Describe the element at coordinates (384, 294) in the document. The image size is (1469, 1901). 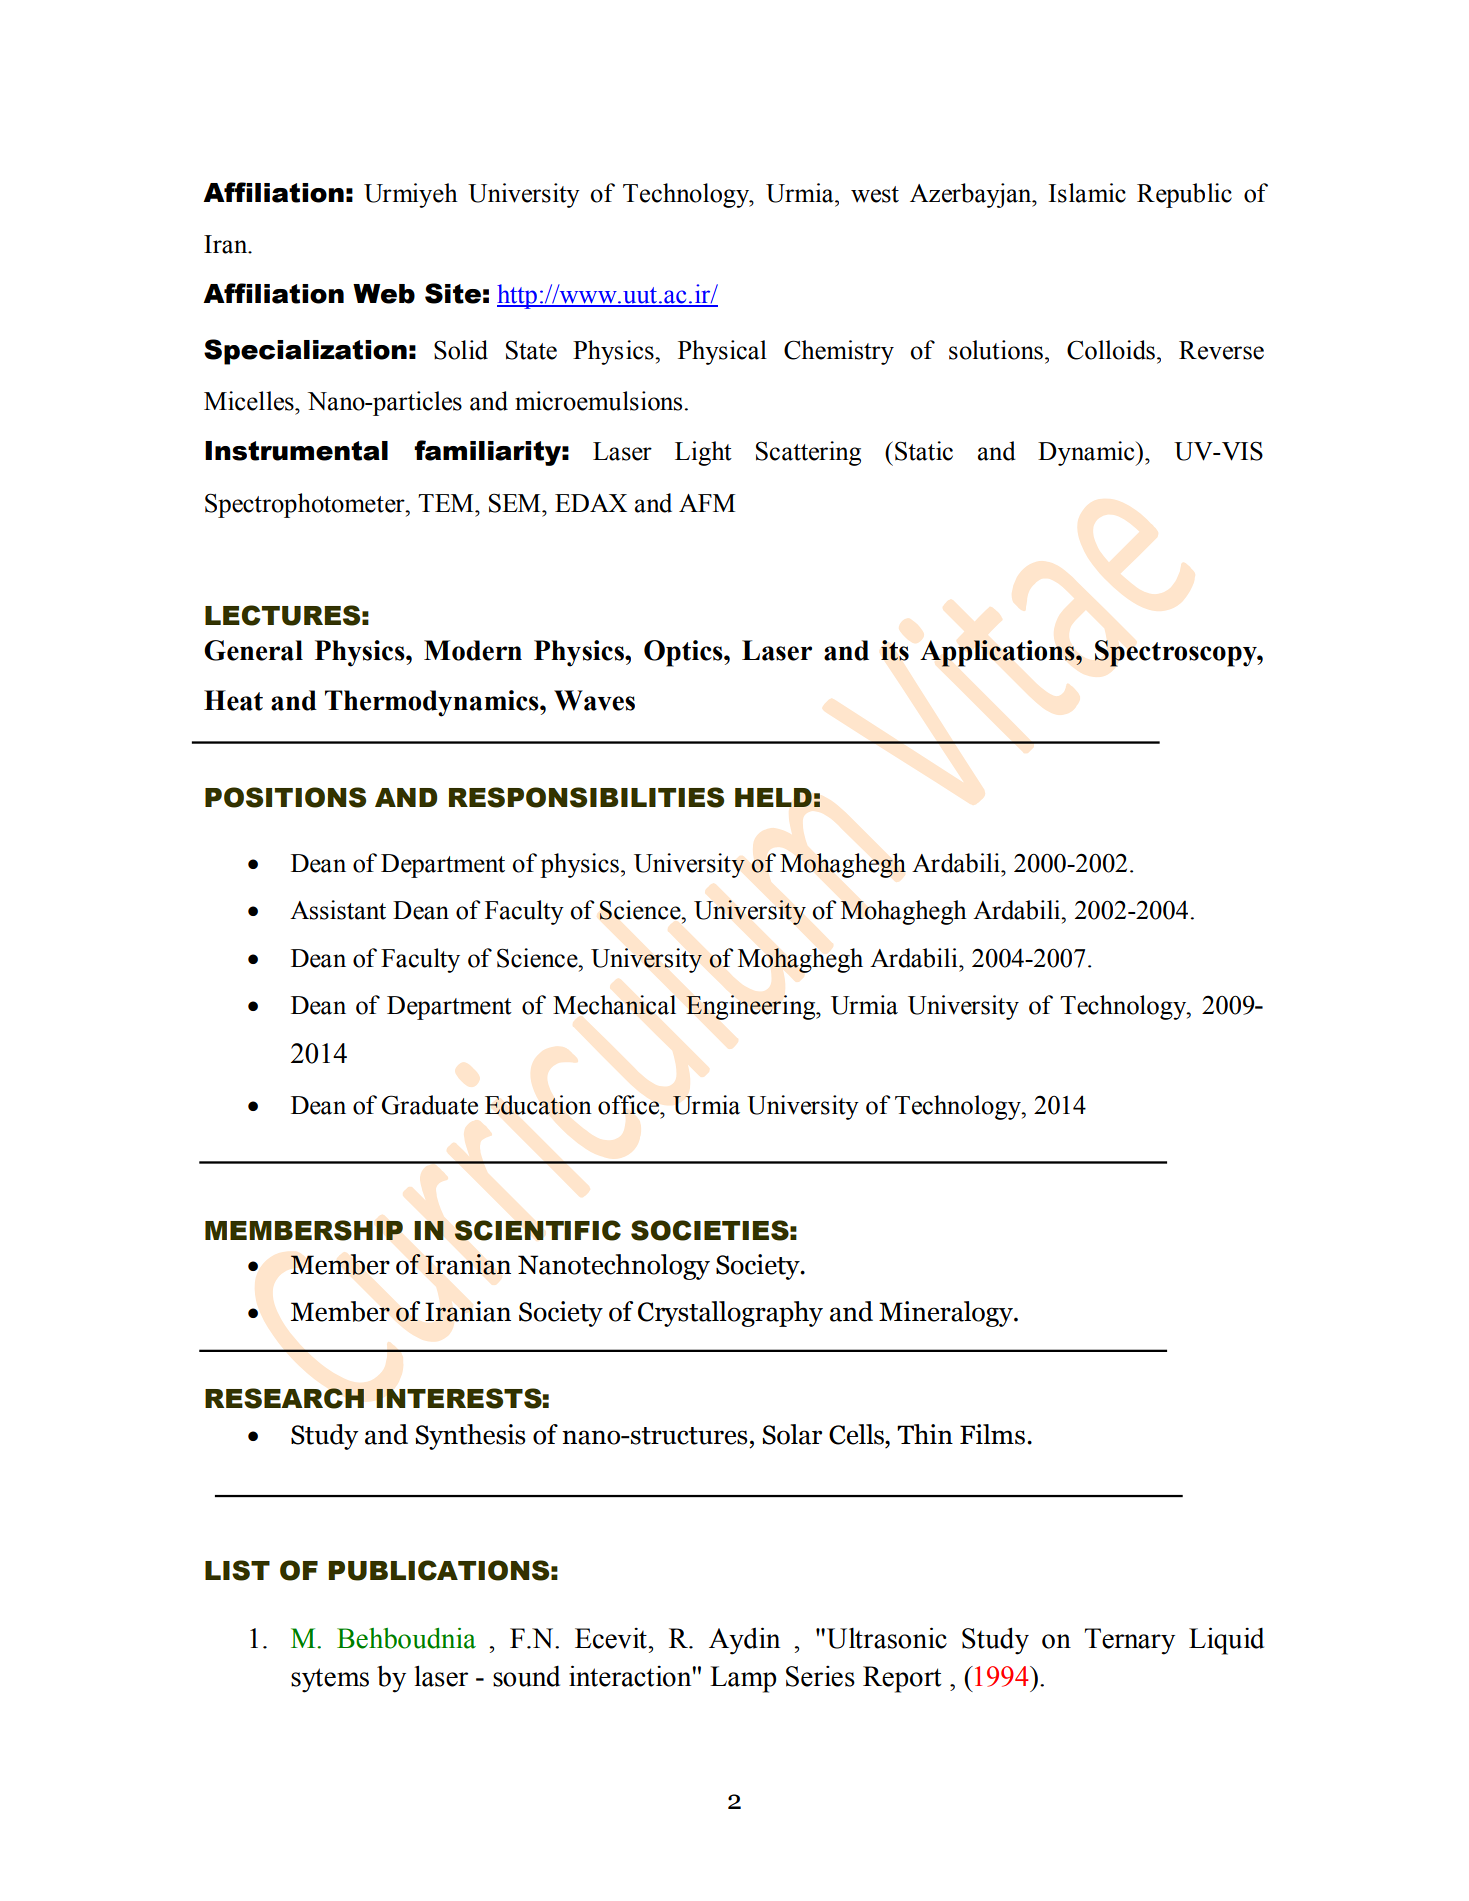
I see `Web` at that location.
